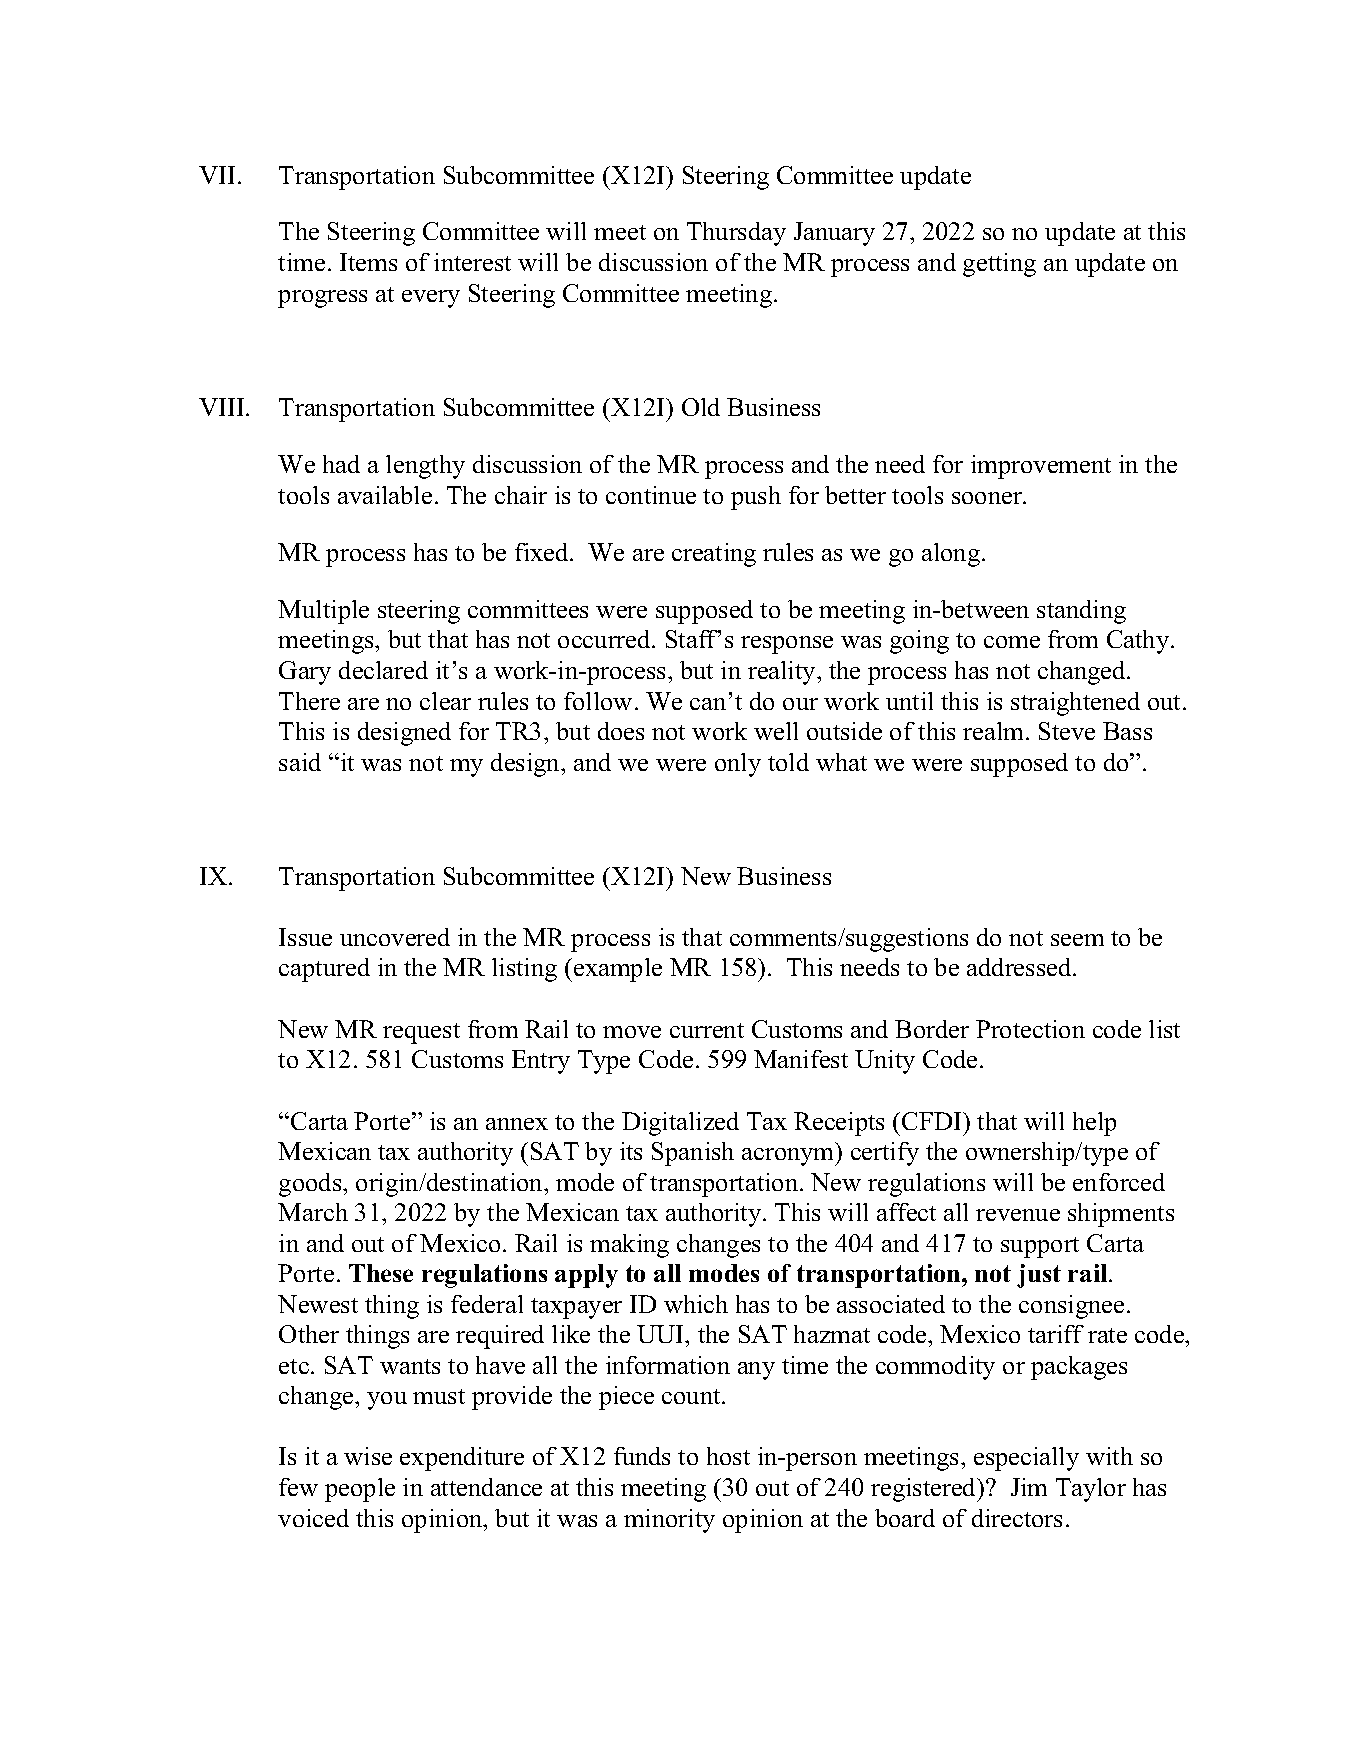  Describe the element at coordinates (305, 937) in the screenshot. I see `Issue` at that location.
